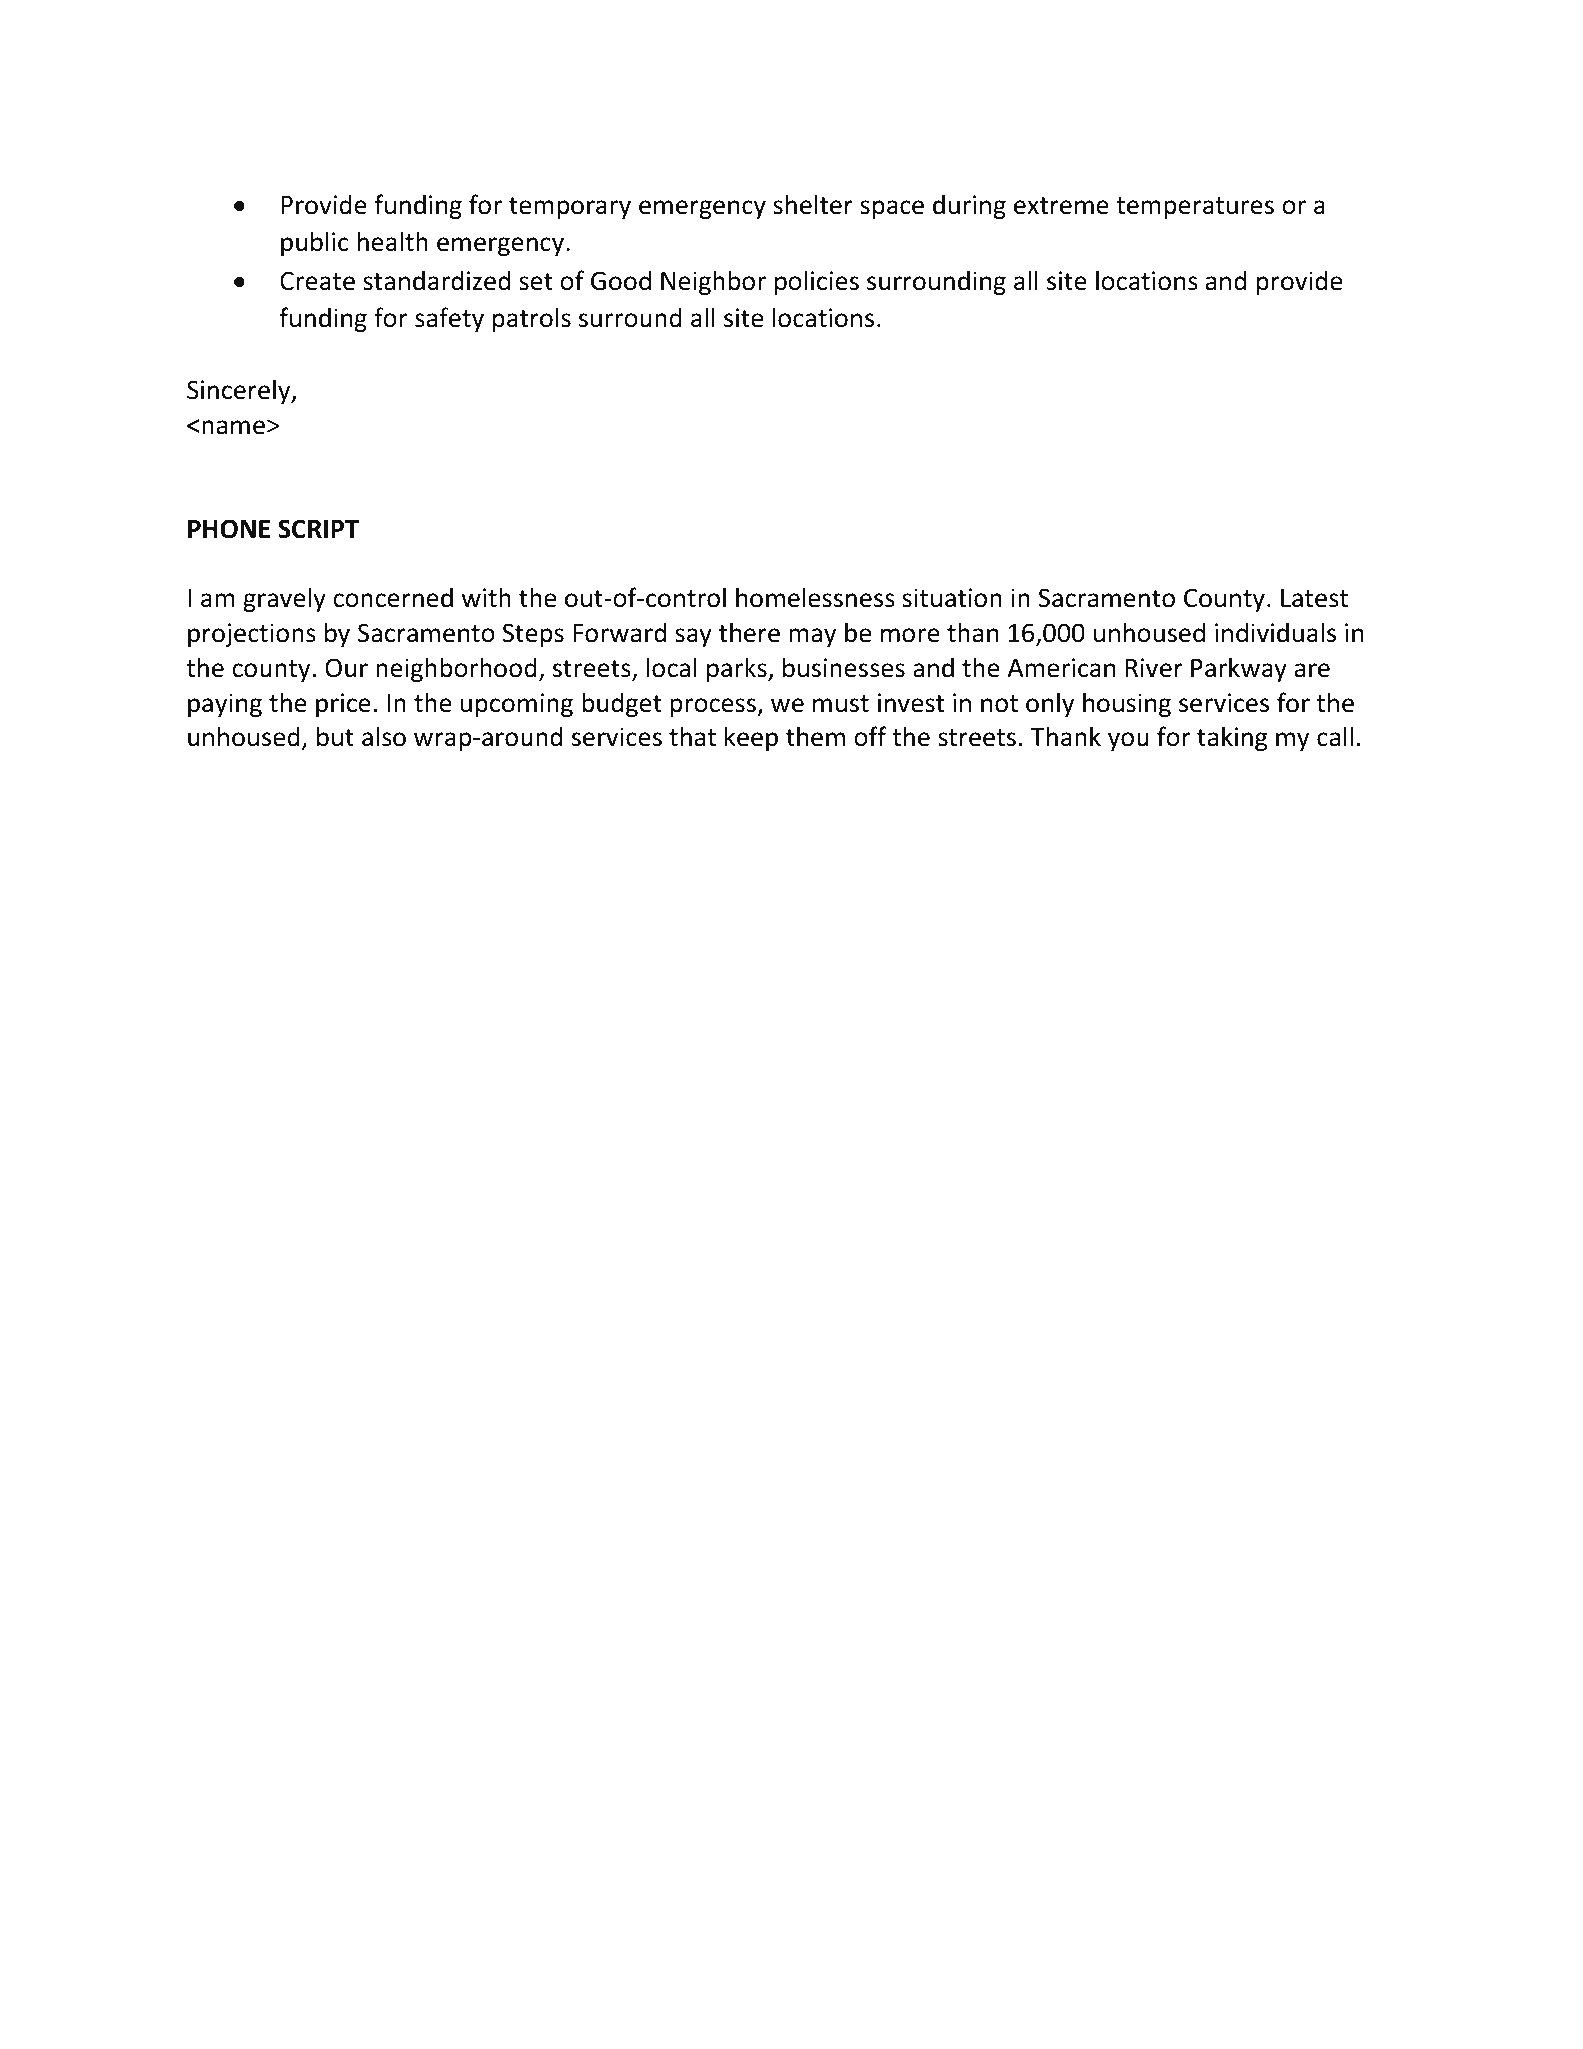  What do you see at coordinates (1195, 208) in the screenshot?
I see `temperatures` at bounding box center [1195, 208].
